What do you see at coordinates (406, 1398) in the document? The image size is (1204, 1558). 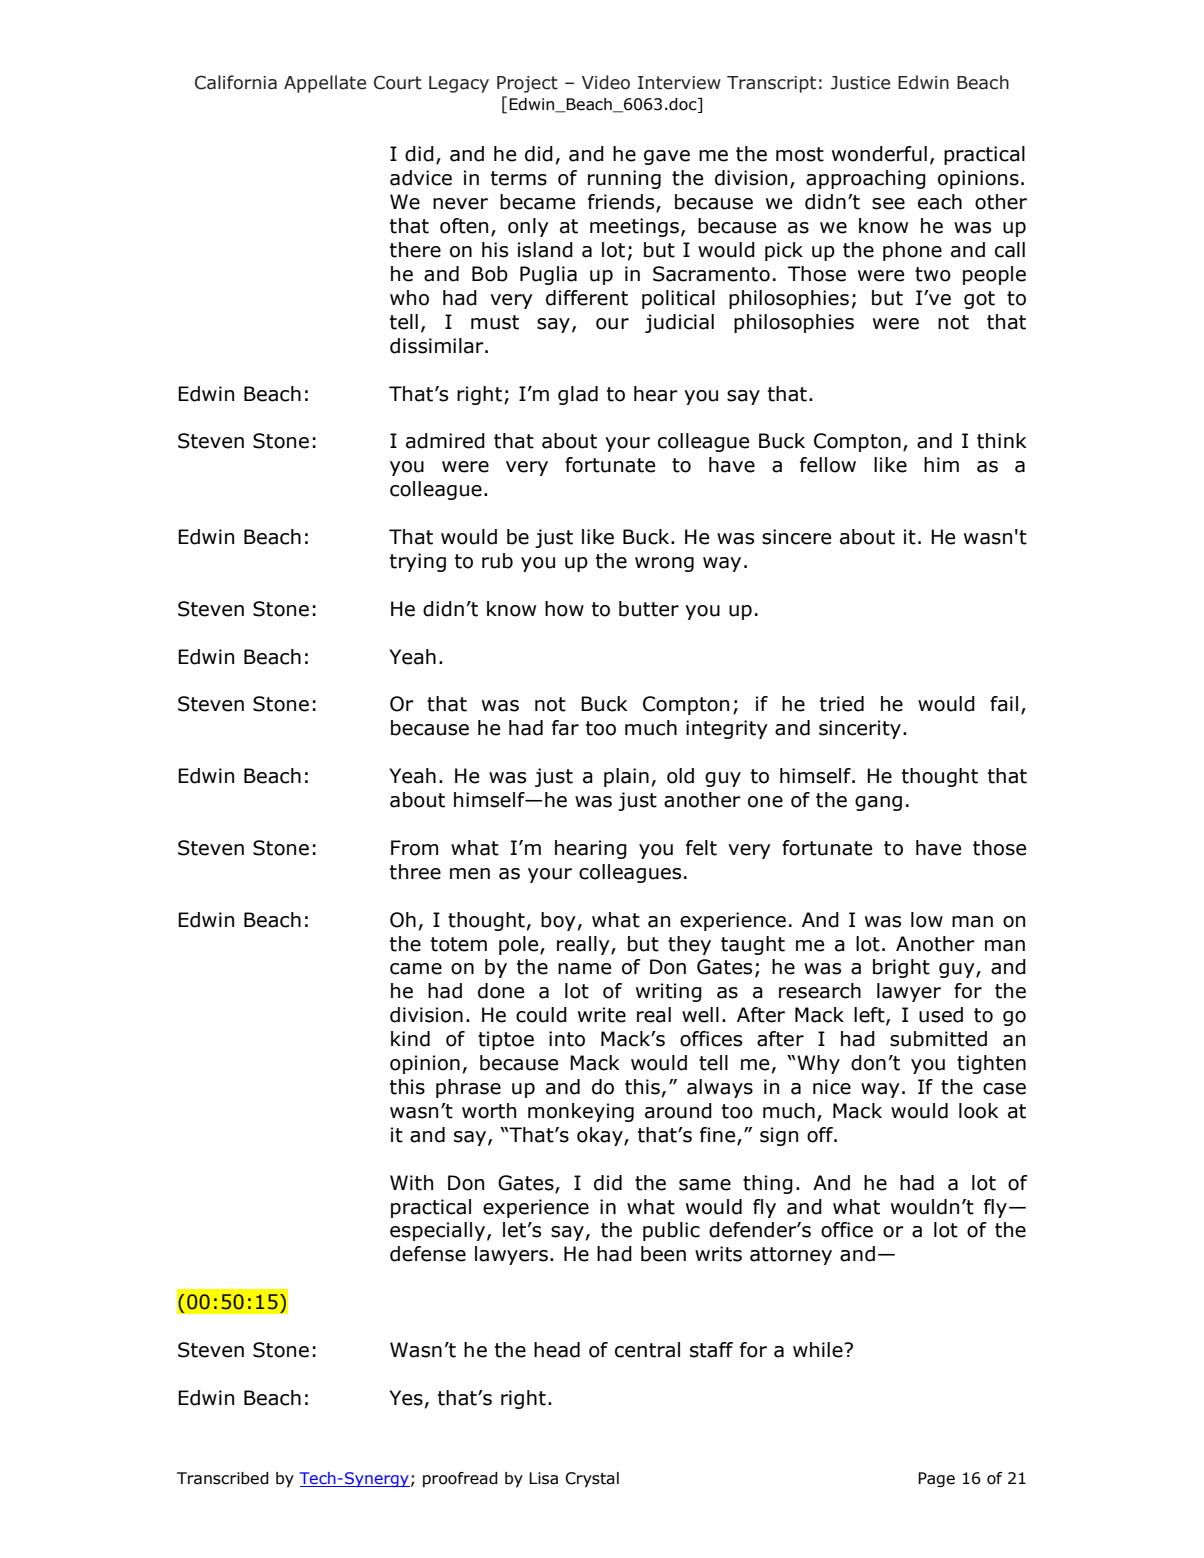 I see `Yes` at bounding box center [406, 1398].
